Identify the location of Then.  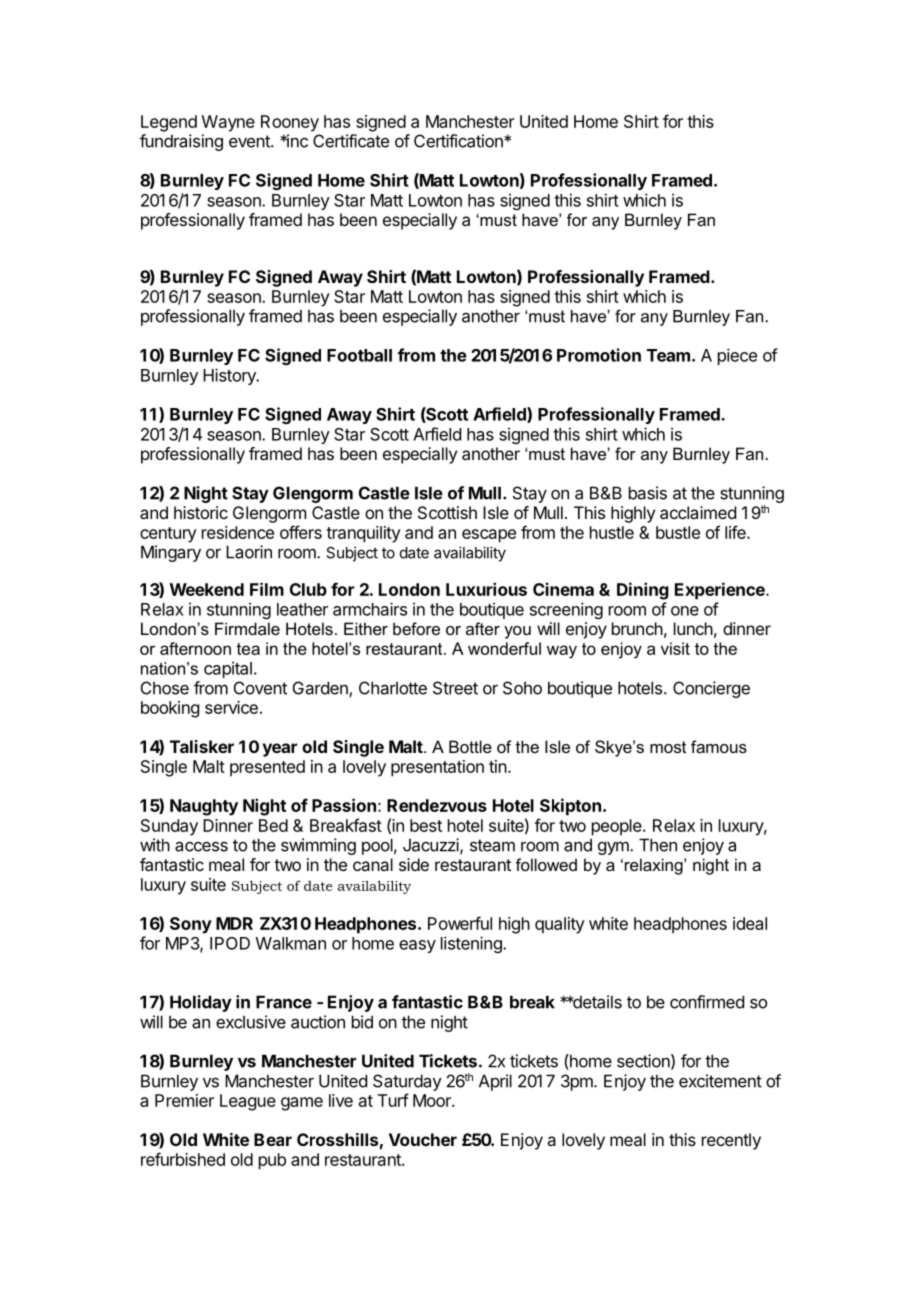
(658, 845).
